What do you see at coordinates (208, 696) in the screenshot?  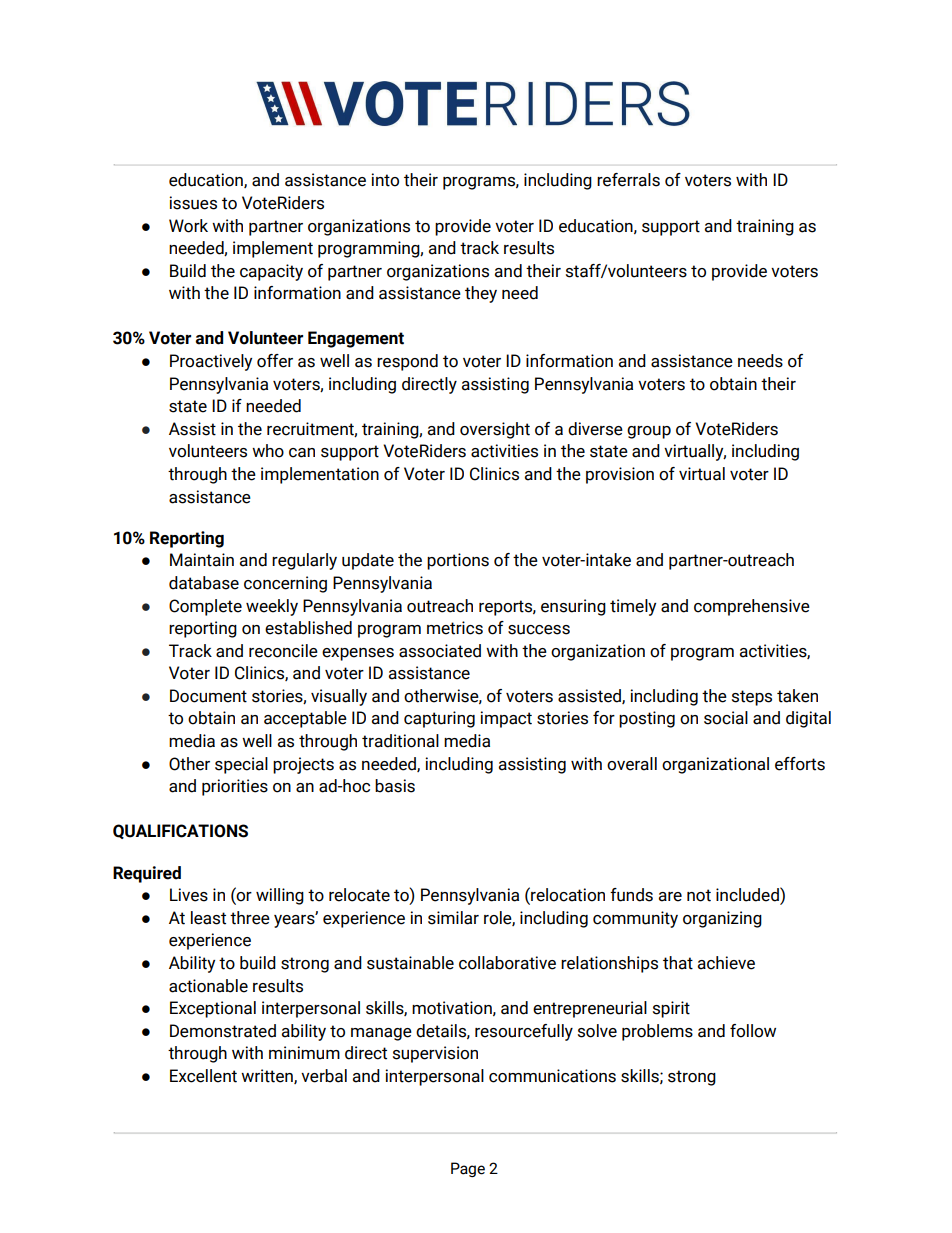 I see `Document` at bounding box center [208, 696].
